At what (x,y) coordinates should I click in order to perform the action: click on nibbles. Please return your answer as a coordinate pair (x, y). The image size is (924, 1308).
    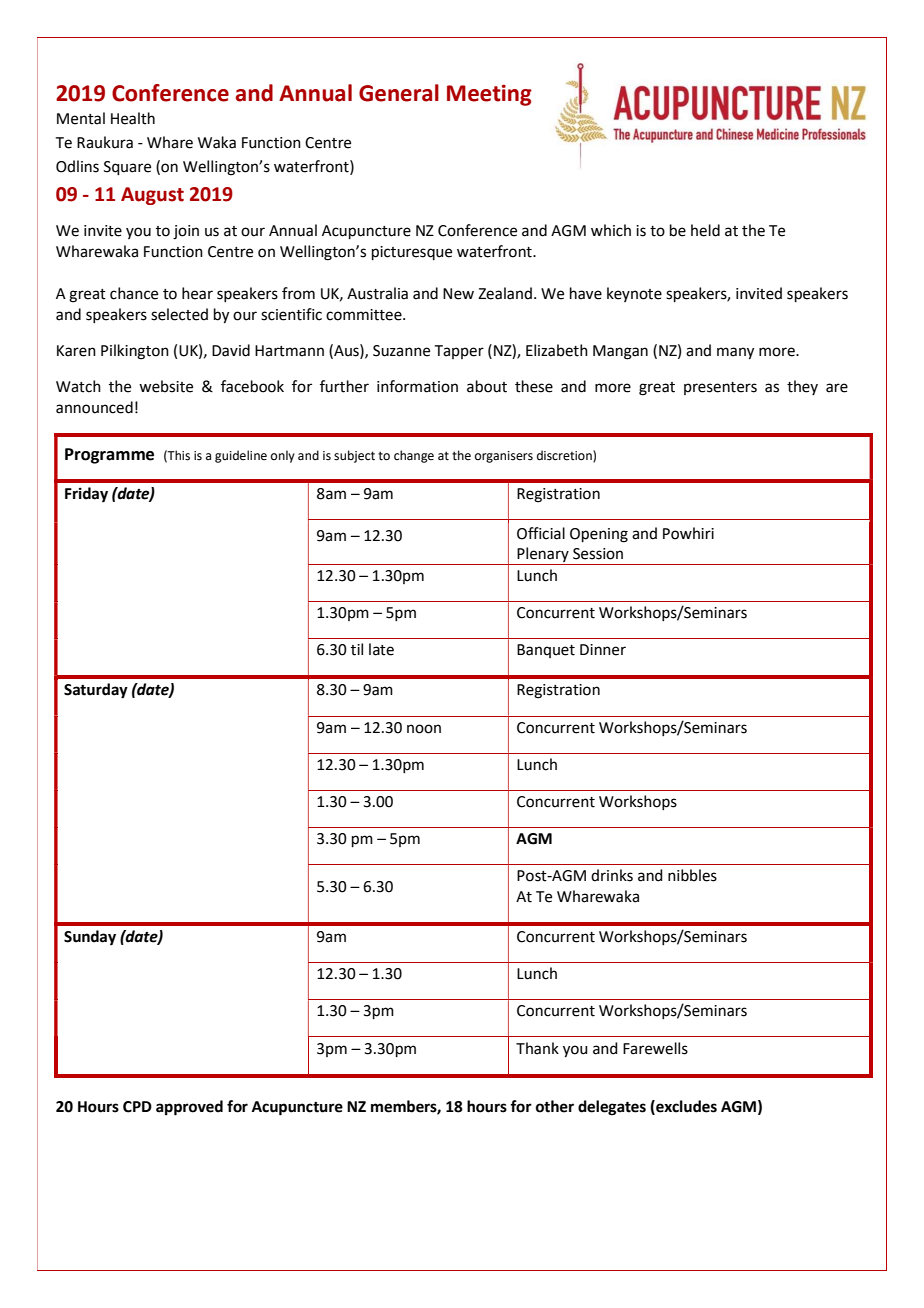
    Looking at the image, I should click on (692, 875).
